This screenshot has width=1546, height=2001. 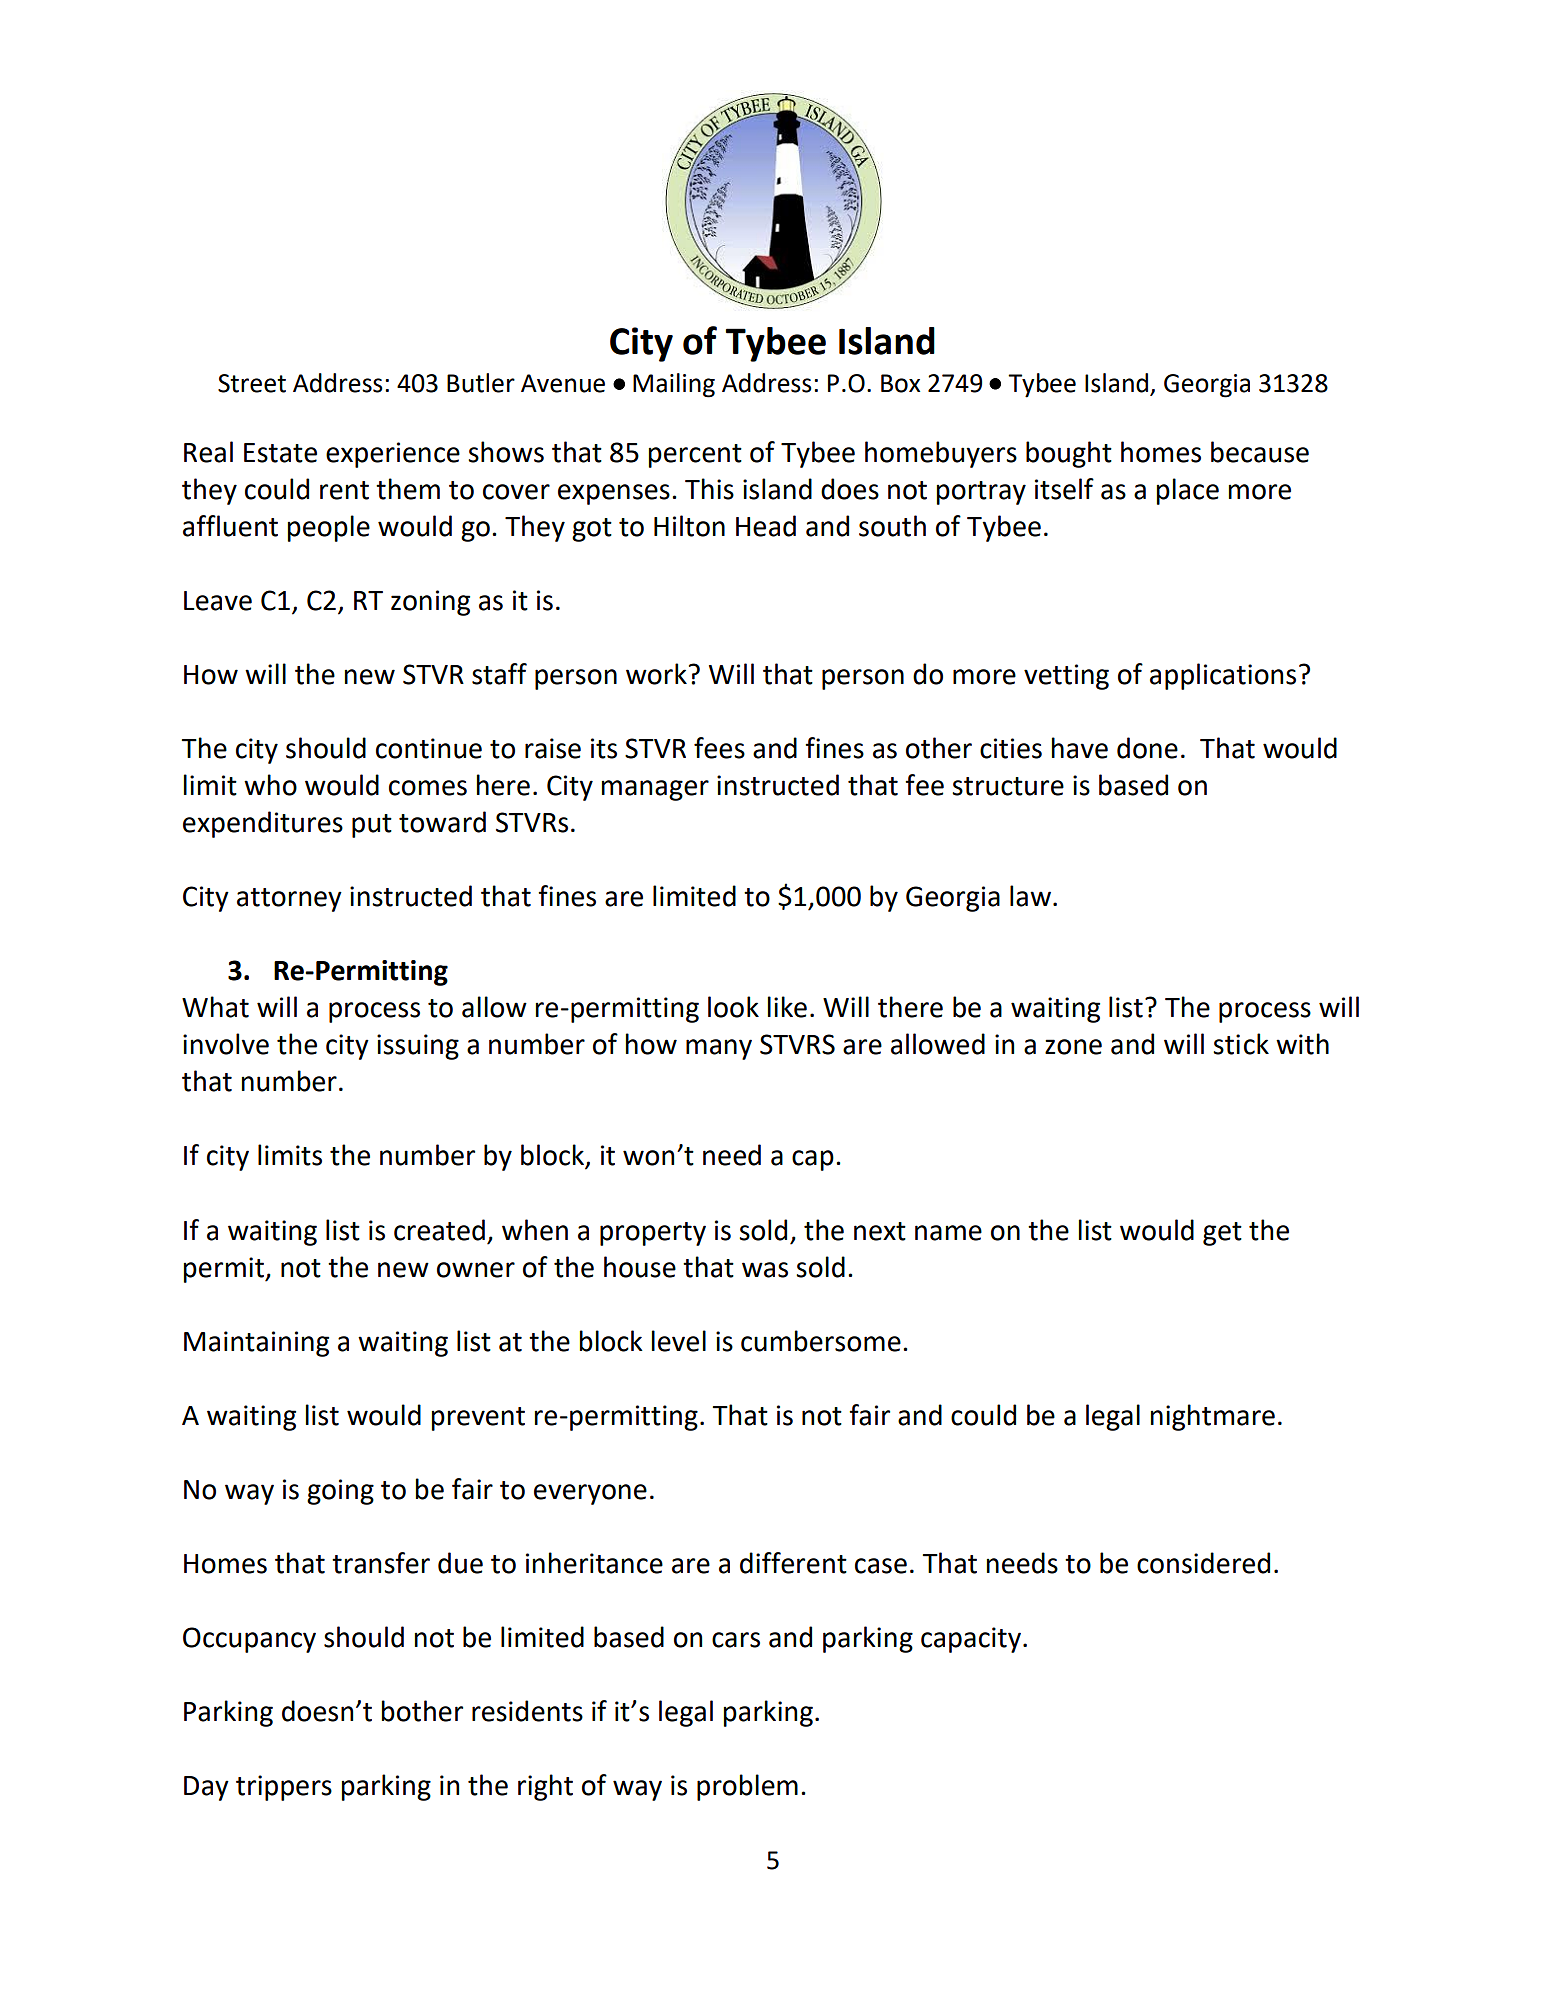 I want to click on experience, so click(x=393, y=455).
